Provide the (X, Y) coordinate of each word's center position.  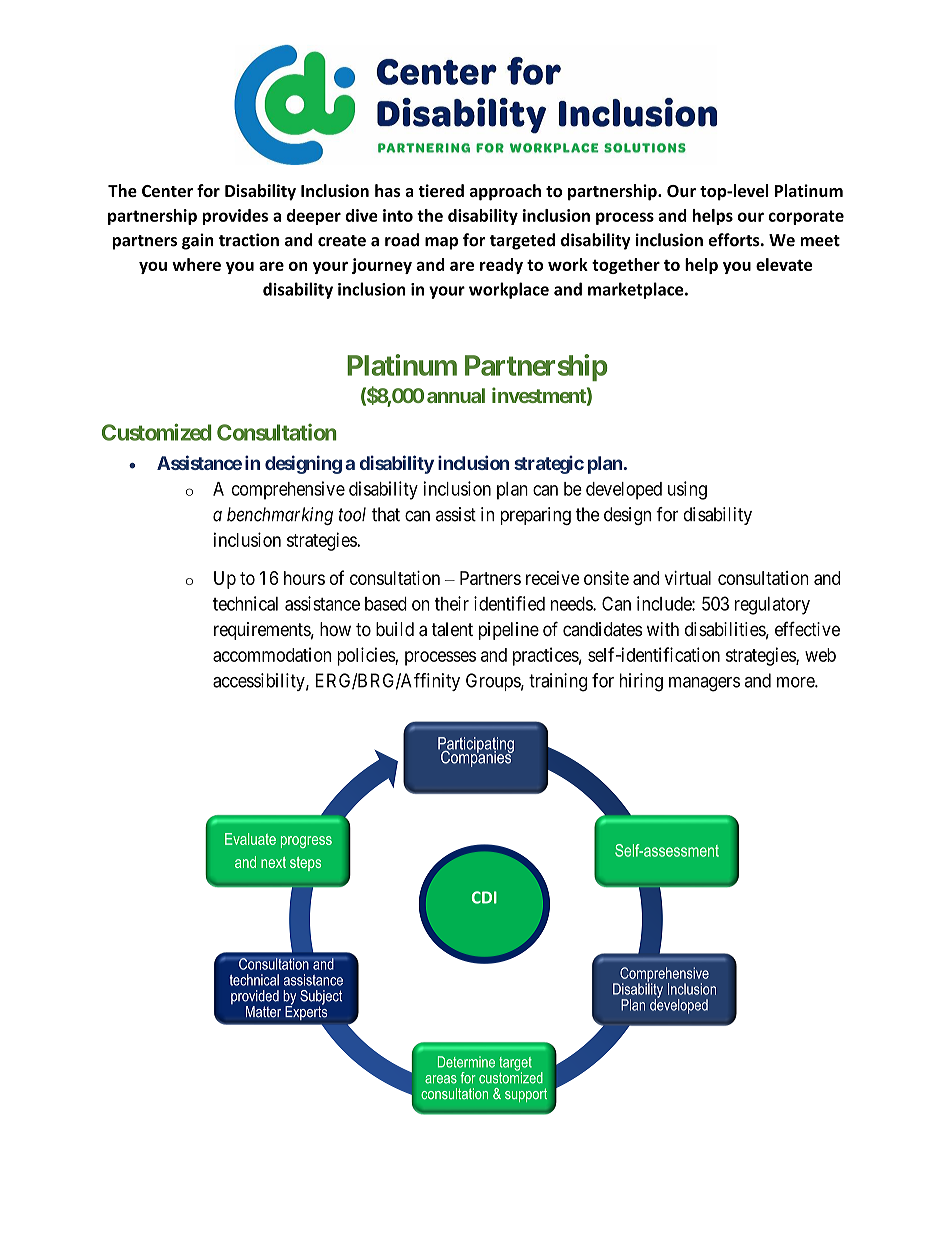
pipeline (509, 631)
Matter (263, 1012)
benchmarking (280, 516)
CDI (484, 897)
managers (704, 684)
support (526, 1095)
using (687, 490)
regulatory (772, 606)
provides (235, 217)
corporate (806, 217)
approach (505, 192)
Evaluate (250, 839)
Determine (466, 1062)
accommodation (272, 654)
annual (456, 395)
